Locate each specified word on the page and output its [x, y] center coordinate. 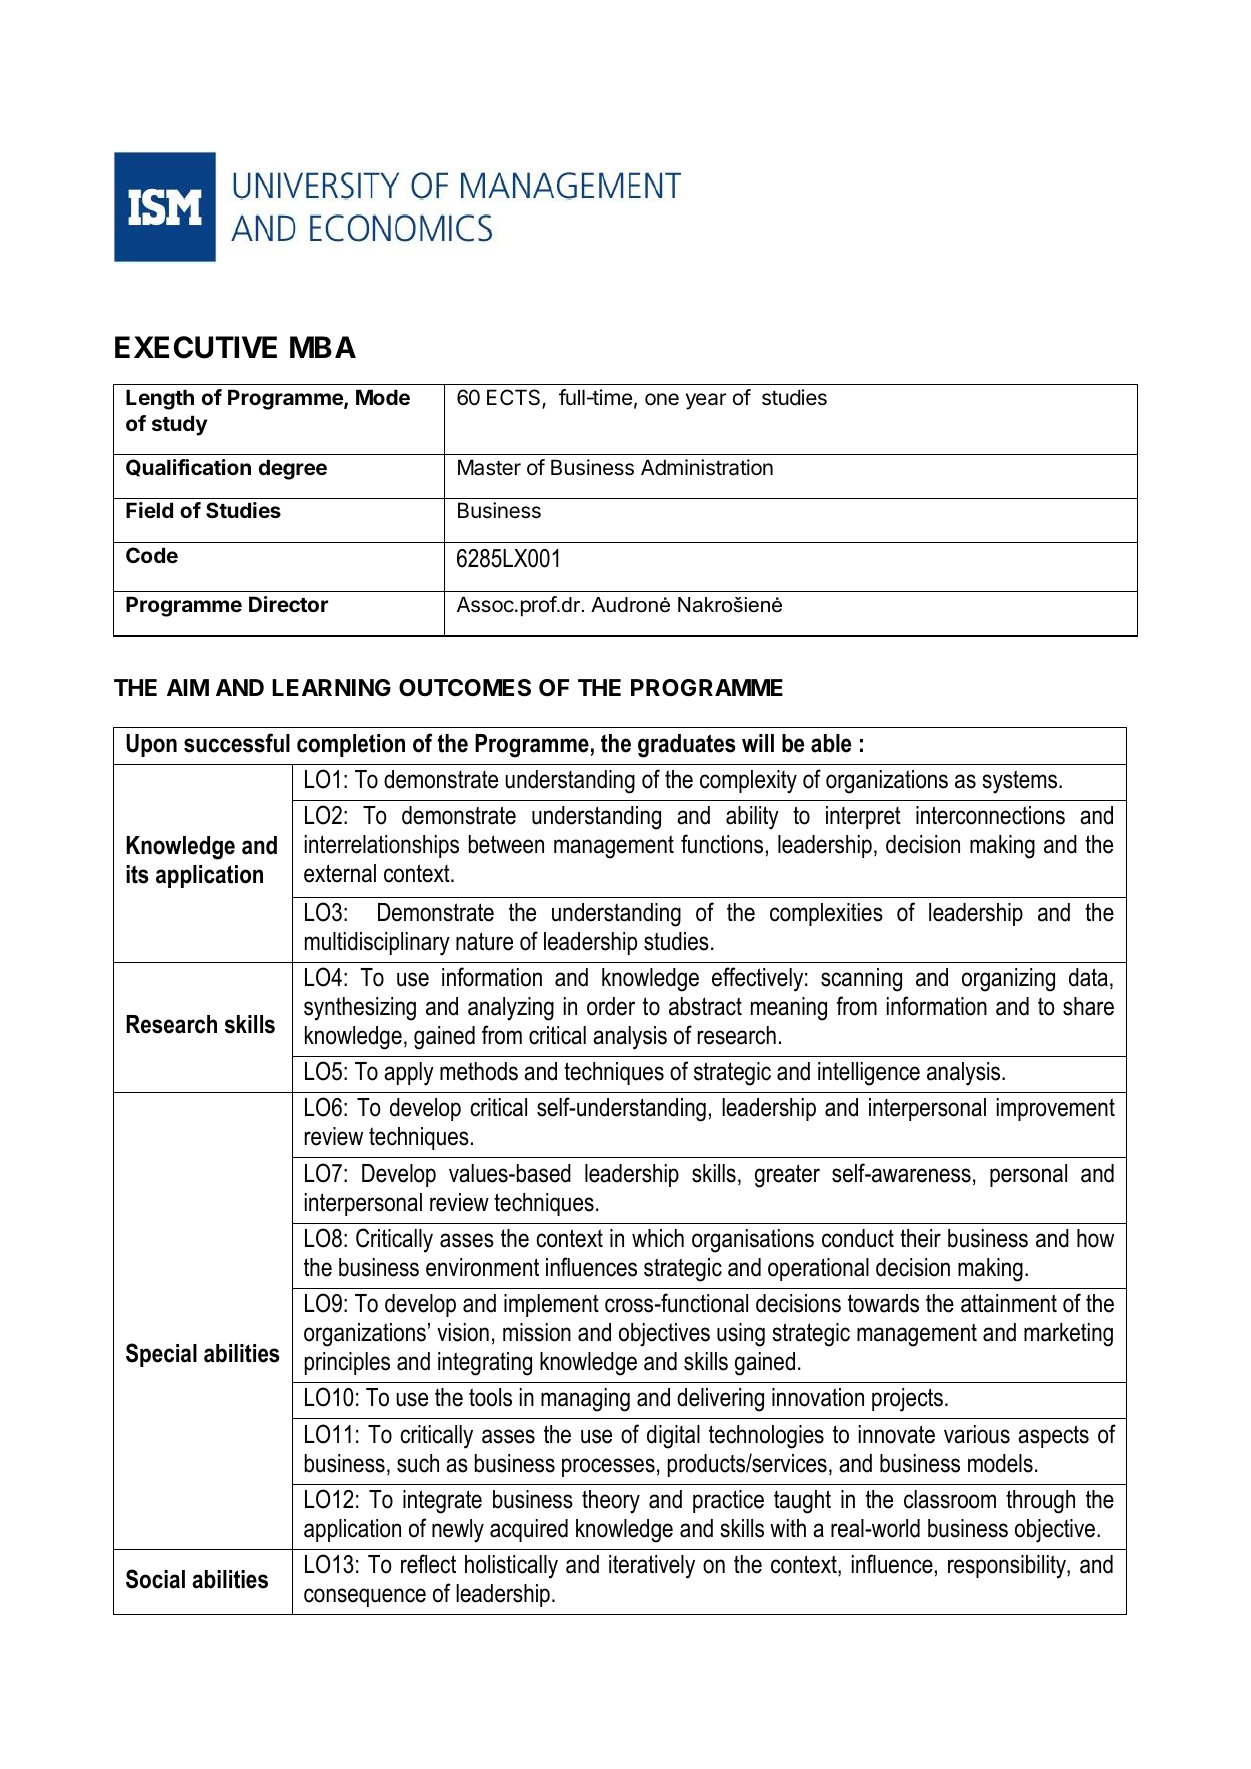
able [831, 743]
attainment [1009, 1303]
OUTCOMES [465, 688]
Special [161, 1355]
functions [722, 844]
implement [551, 1305]
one [662, 399]
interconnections [990, 815]
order [611, 1006]
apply [409, 1074]
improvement [1056, 1109]
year [706, 401]
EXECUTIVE [196, 347]
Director [288, 604]
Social [155, 1579]
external [340, 873]
